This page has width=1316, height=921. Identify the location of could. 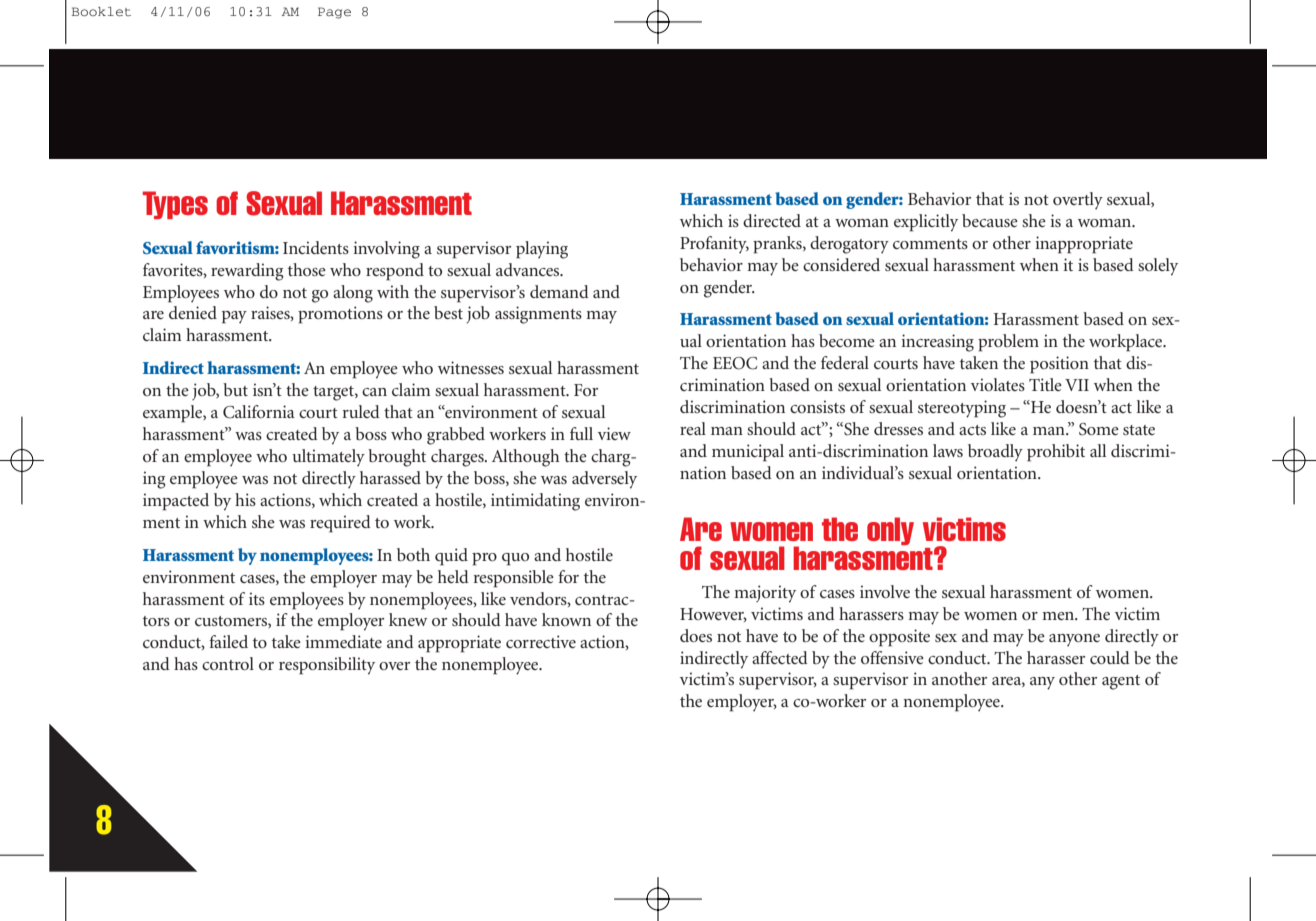
(1110, 657).
